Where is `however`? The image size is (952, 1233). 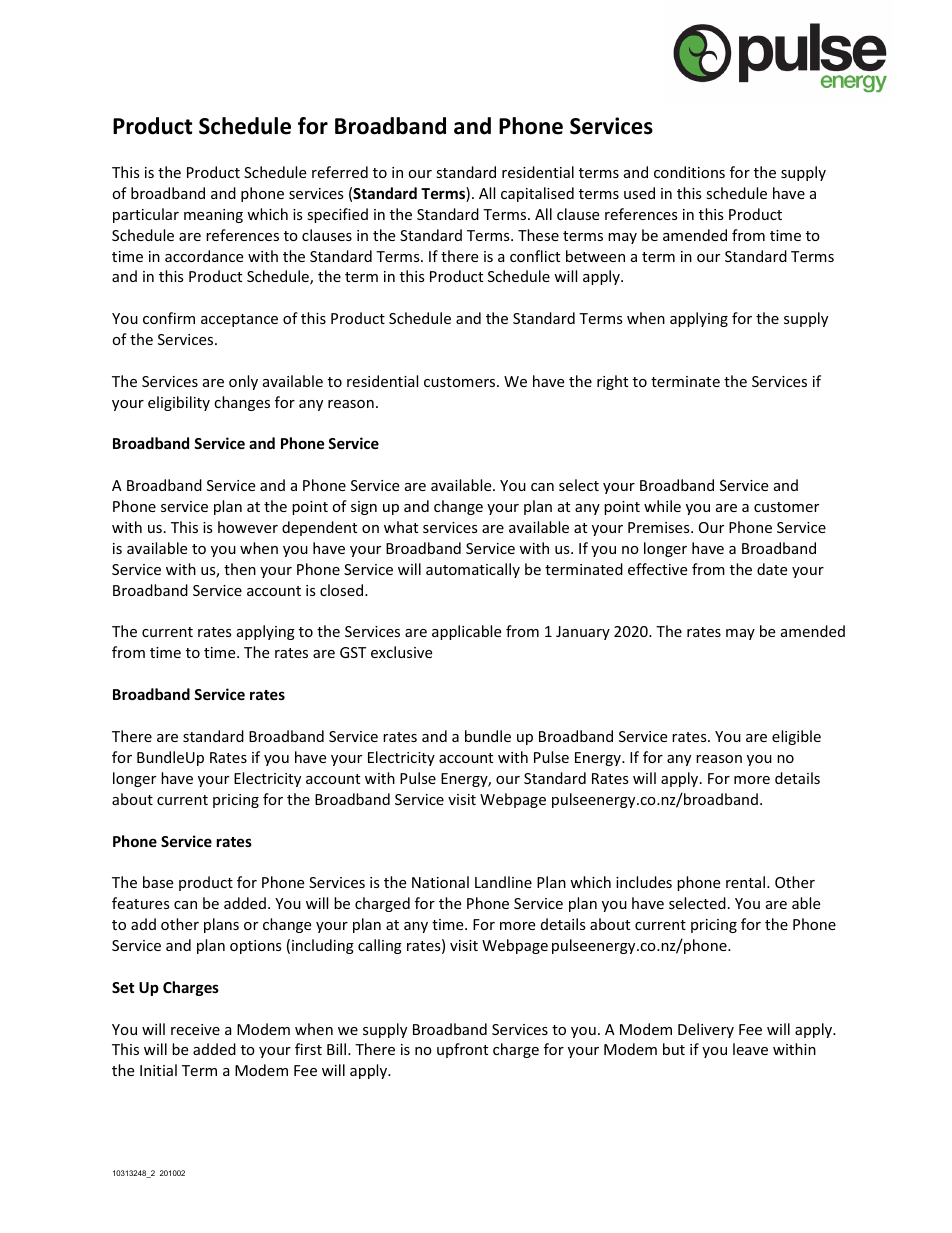 however is located at coordinates (248, 527).
